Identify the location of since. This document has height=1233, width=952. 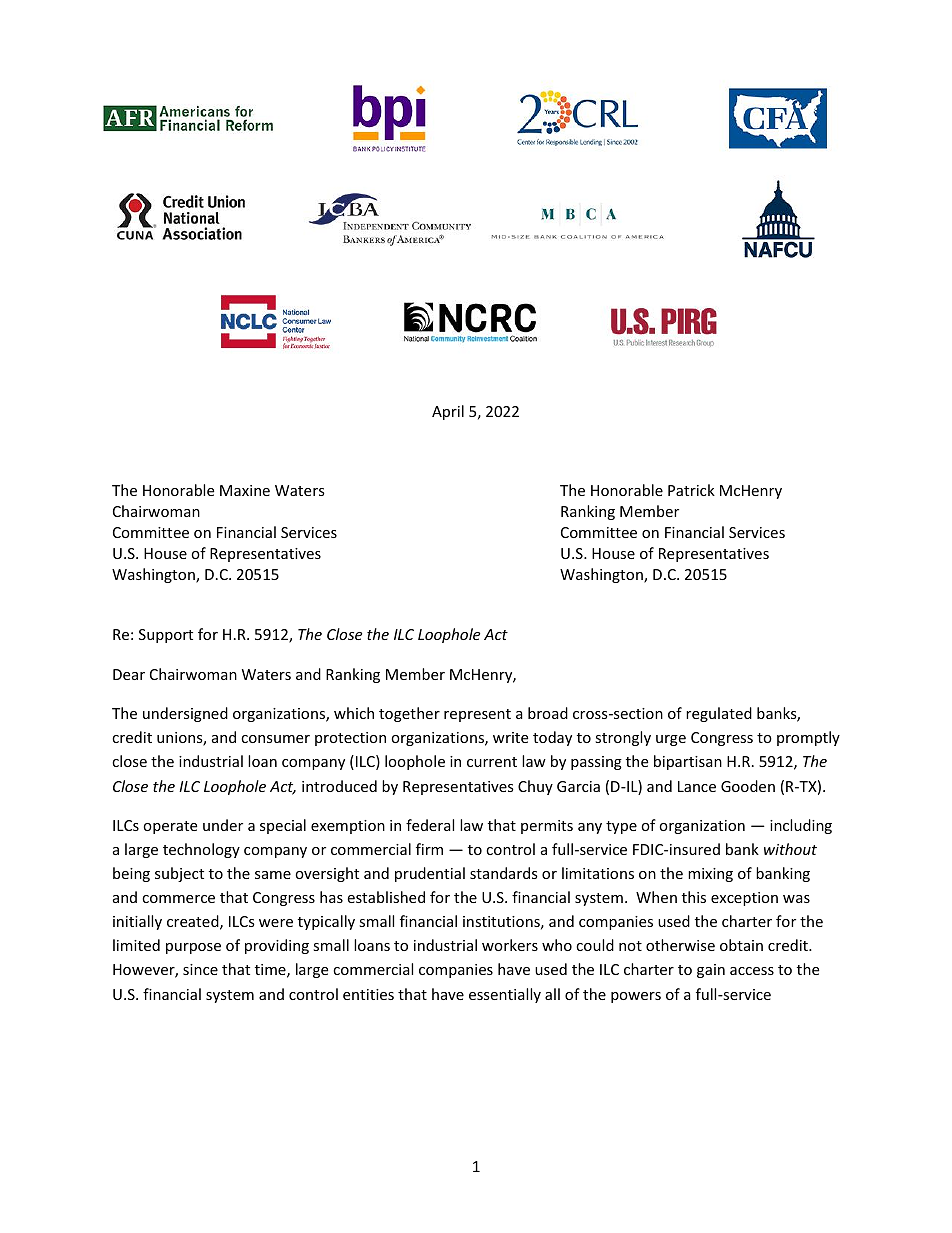
(200, 969).
